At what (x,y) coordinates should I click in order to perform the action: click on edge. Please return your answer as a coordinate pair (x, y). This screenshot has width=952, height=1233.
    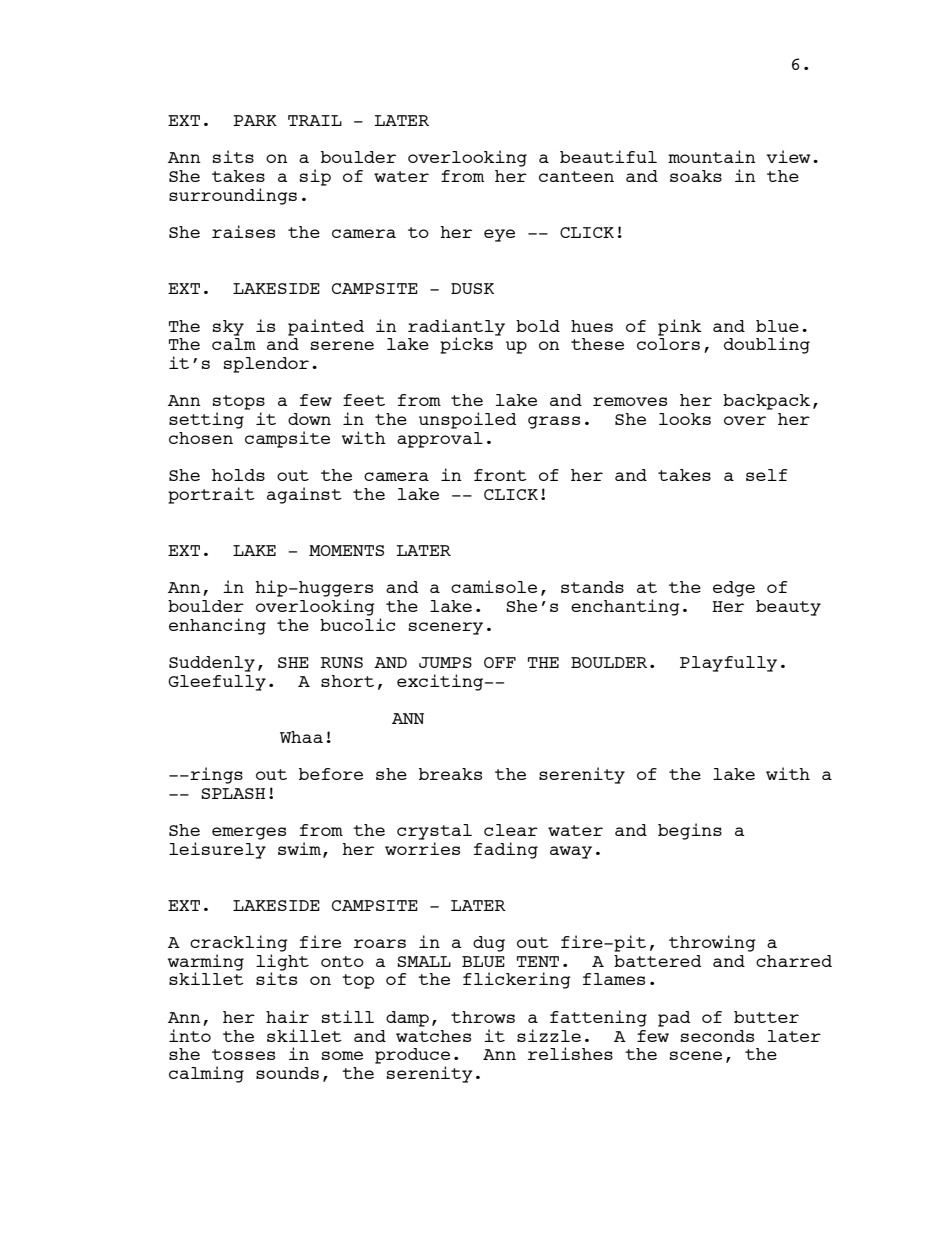
    Looking at the image, I should click on (734, 589).
